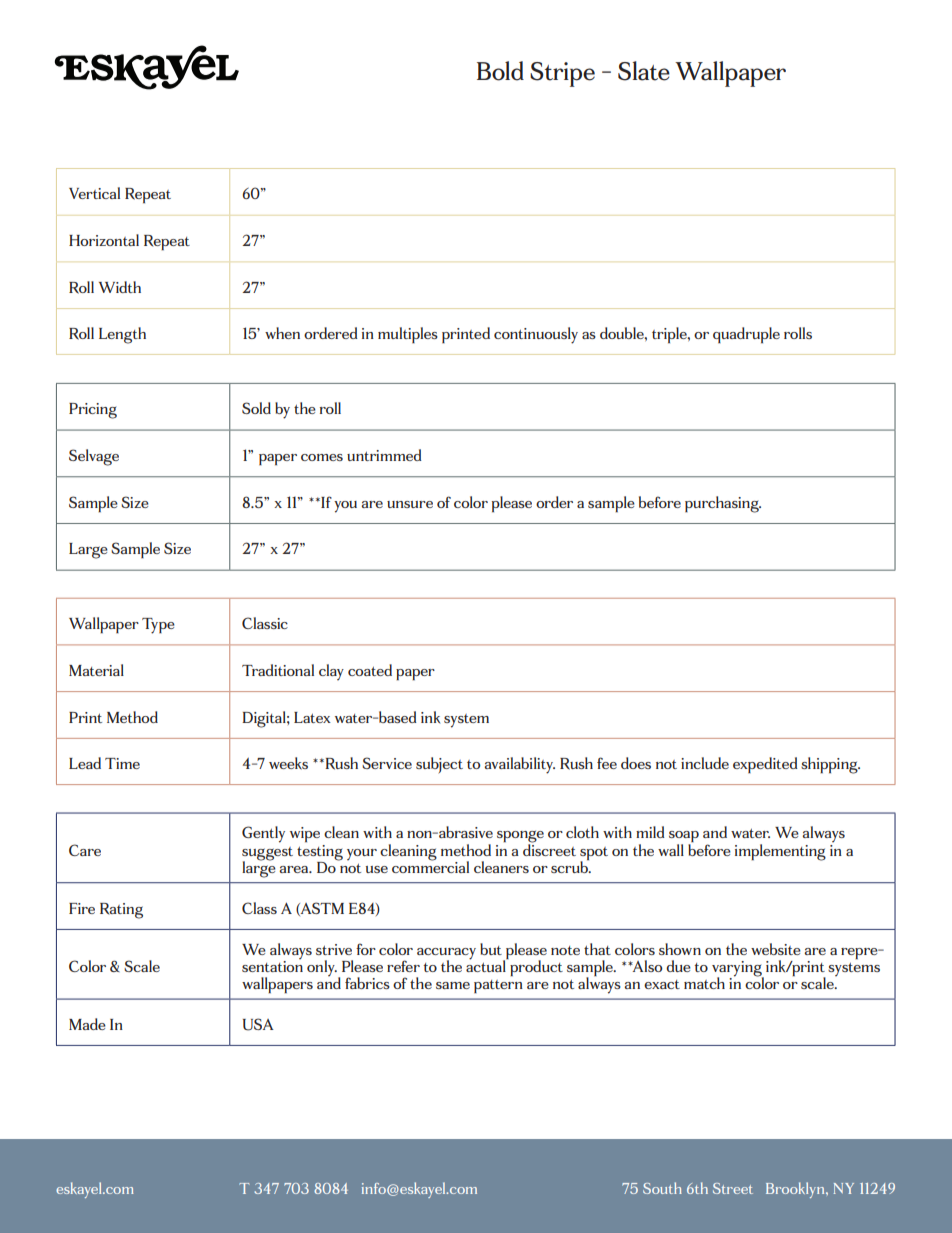  Describe the element at coordinates (370, 670) in the screenshot. I see `coated` at that location.
